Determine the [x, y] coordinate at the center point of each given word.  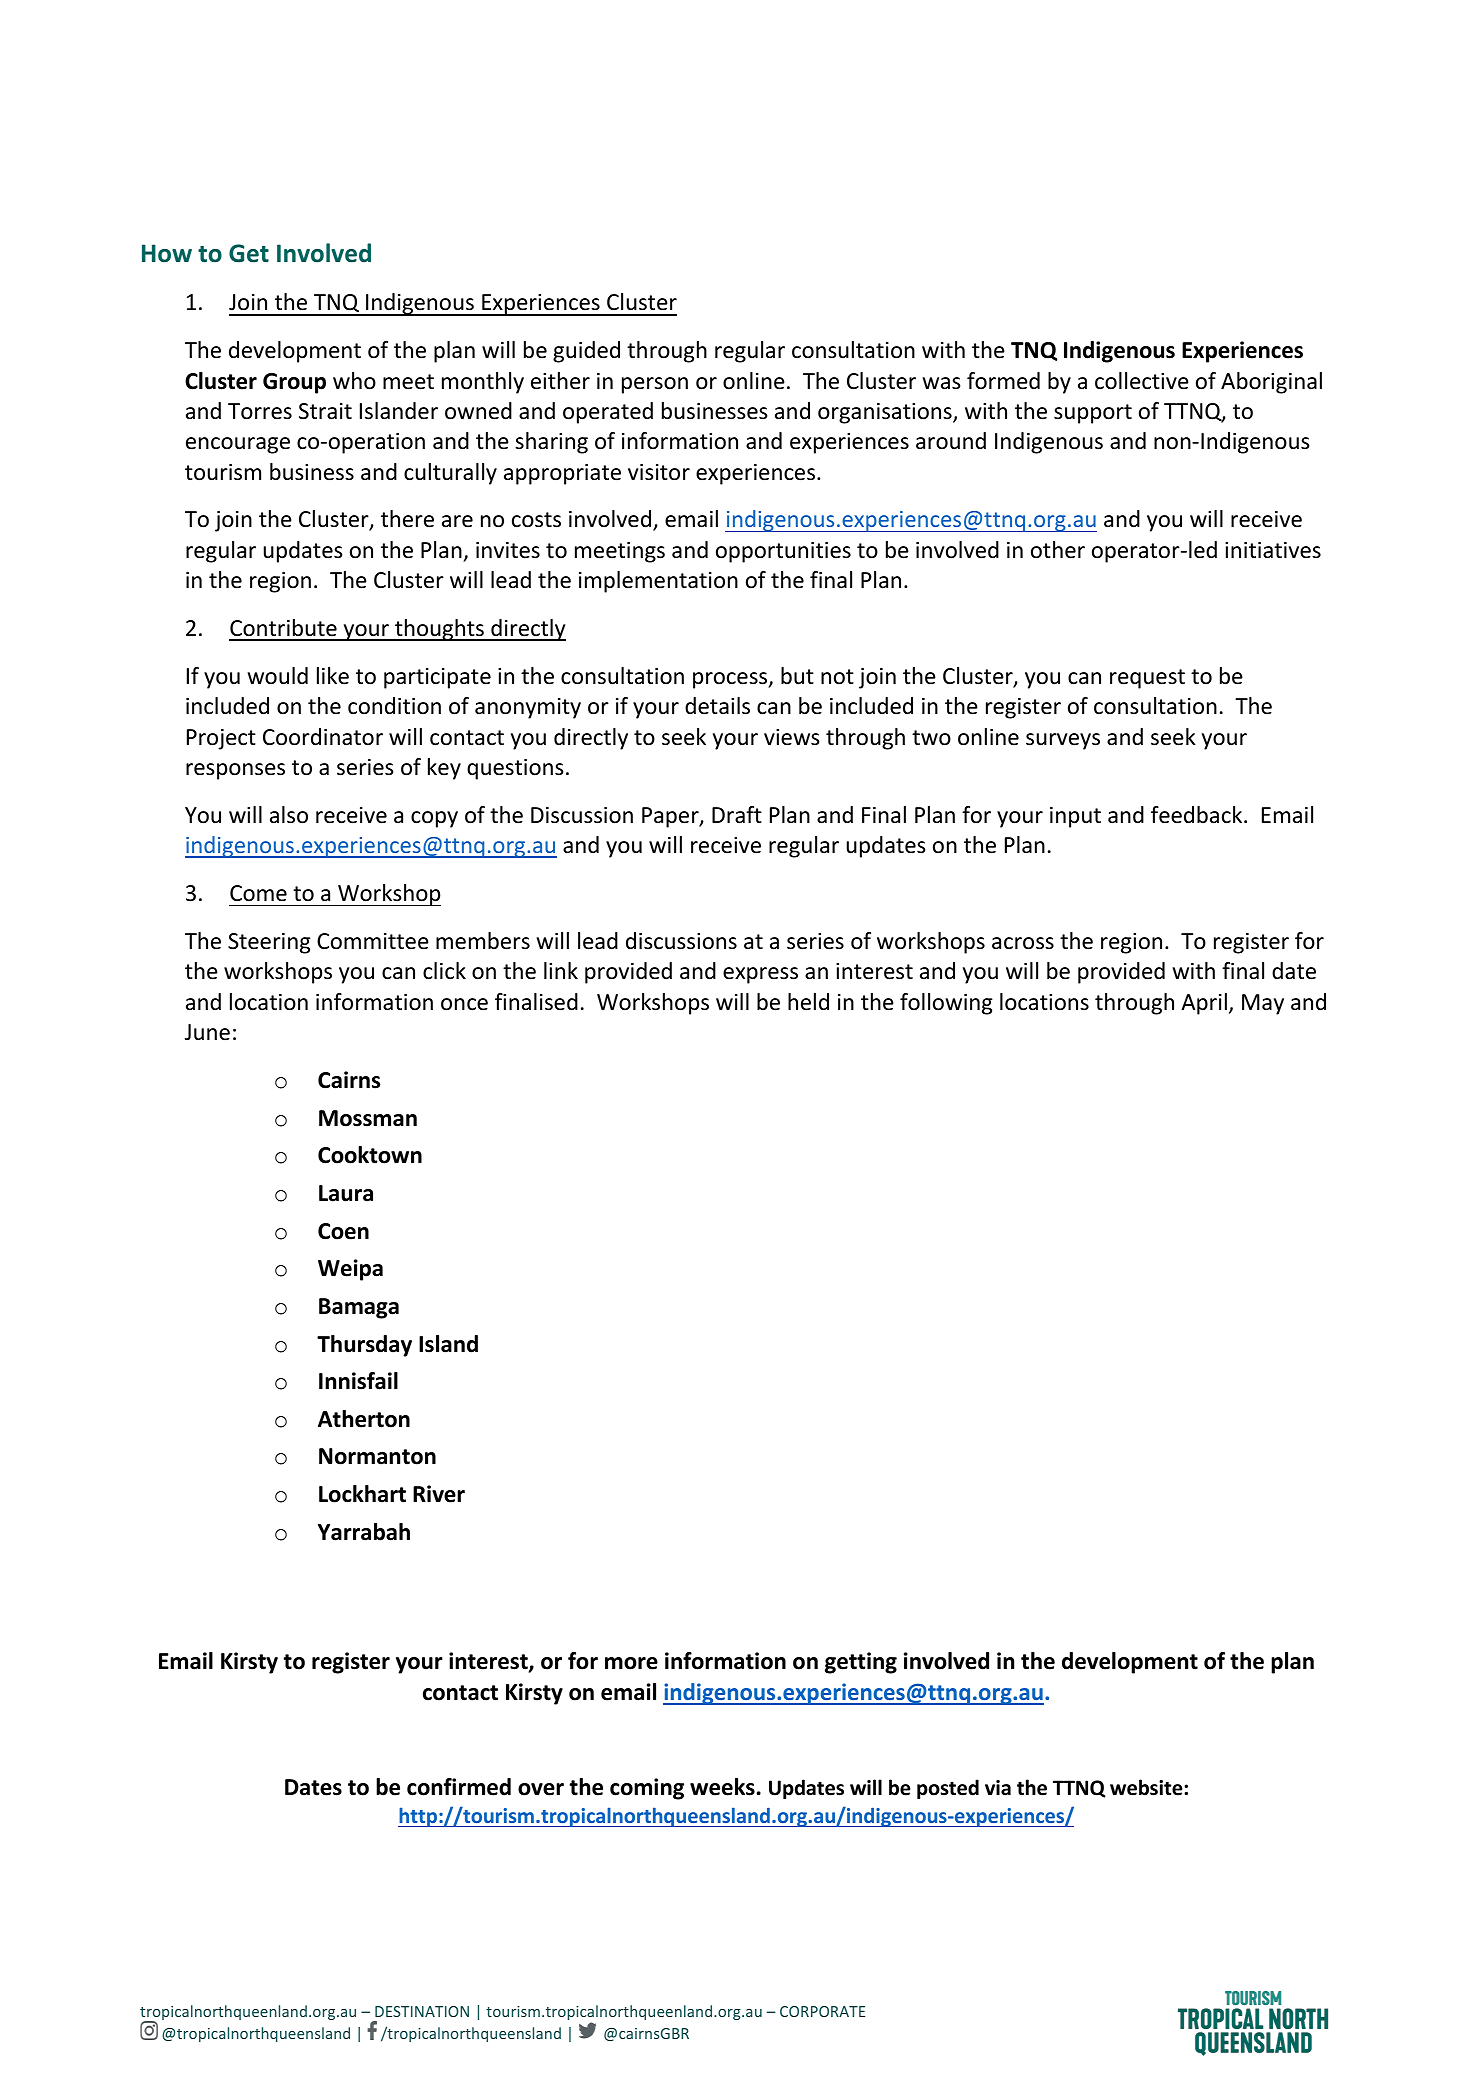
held [808, 1002]
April [1204, 1004]
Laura [346, 1193]
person [655, 385]
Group [294, 383]
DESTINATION [422, 2011]
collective [1142, 381]
